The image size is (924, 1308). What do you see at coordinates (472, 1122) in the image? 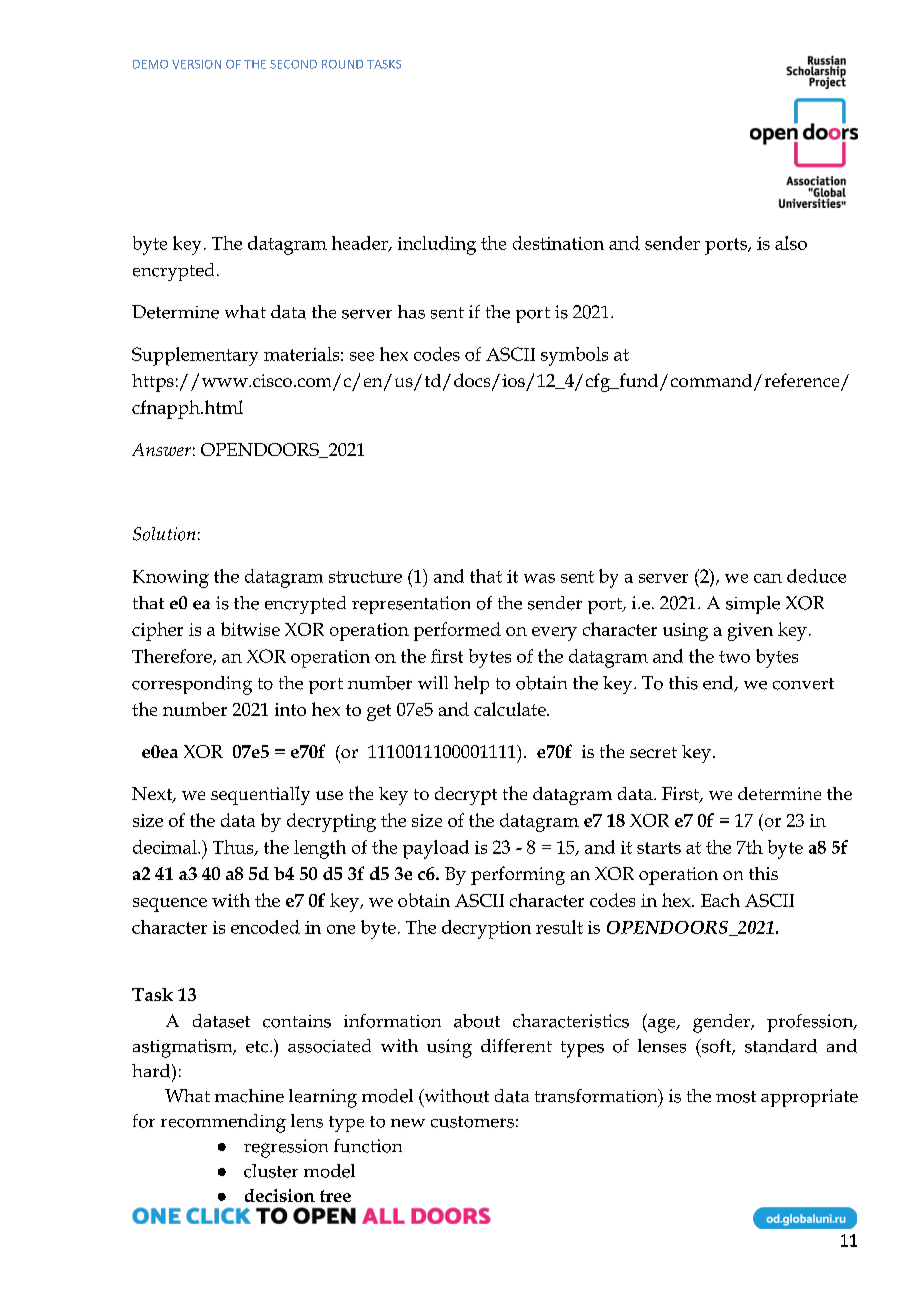
I see `customers` at bounding box center [472, 1122].
